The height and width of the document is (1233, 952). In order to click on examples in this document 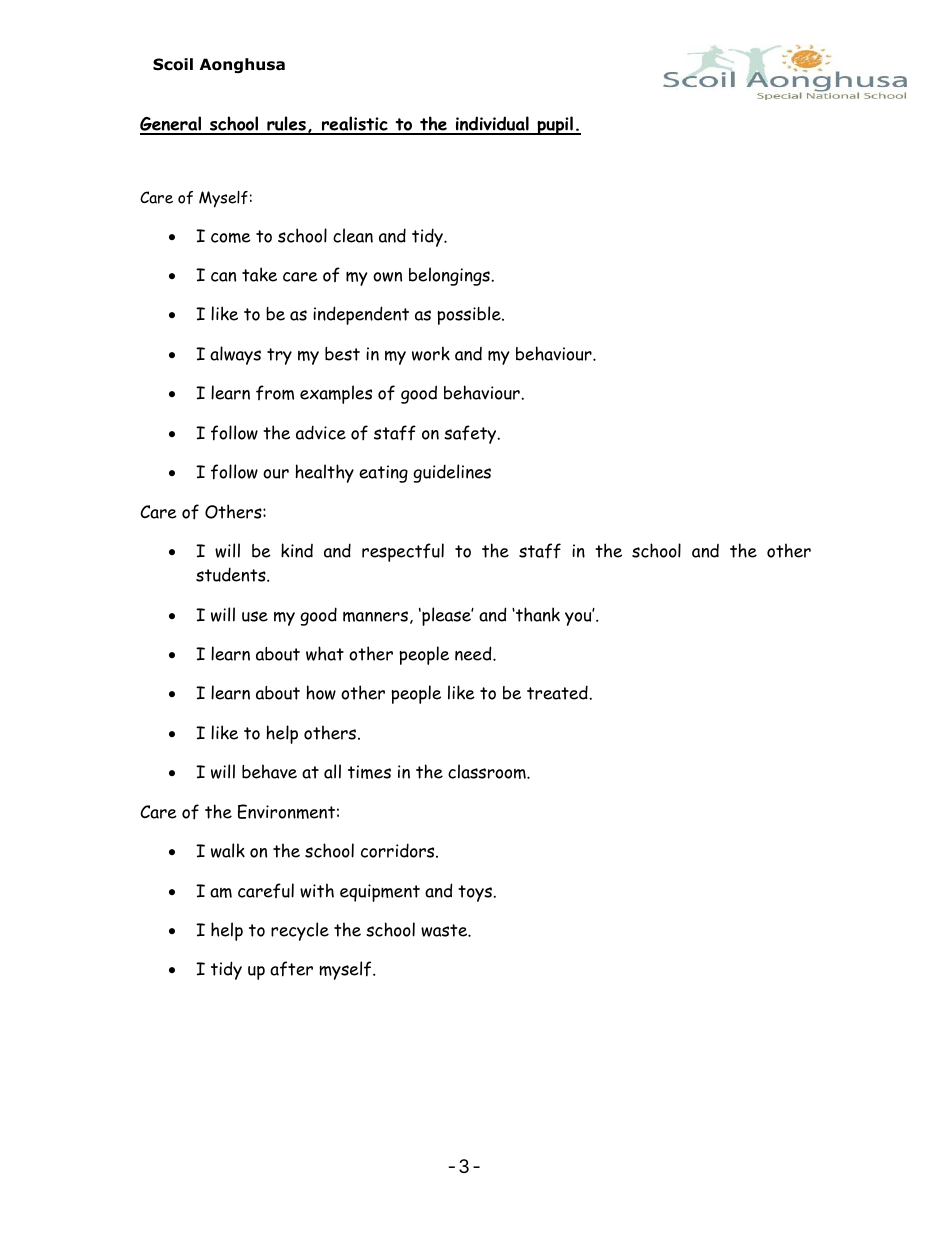, I will do `click(336, 394)`.
